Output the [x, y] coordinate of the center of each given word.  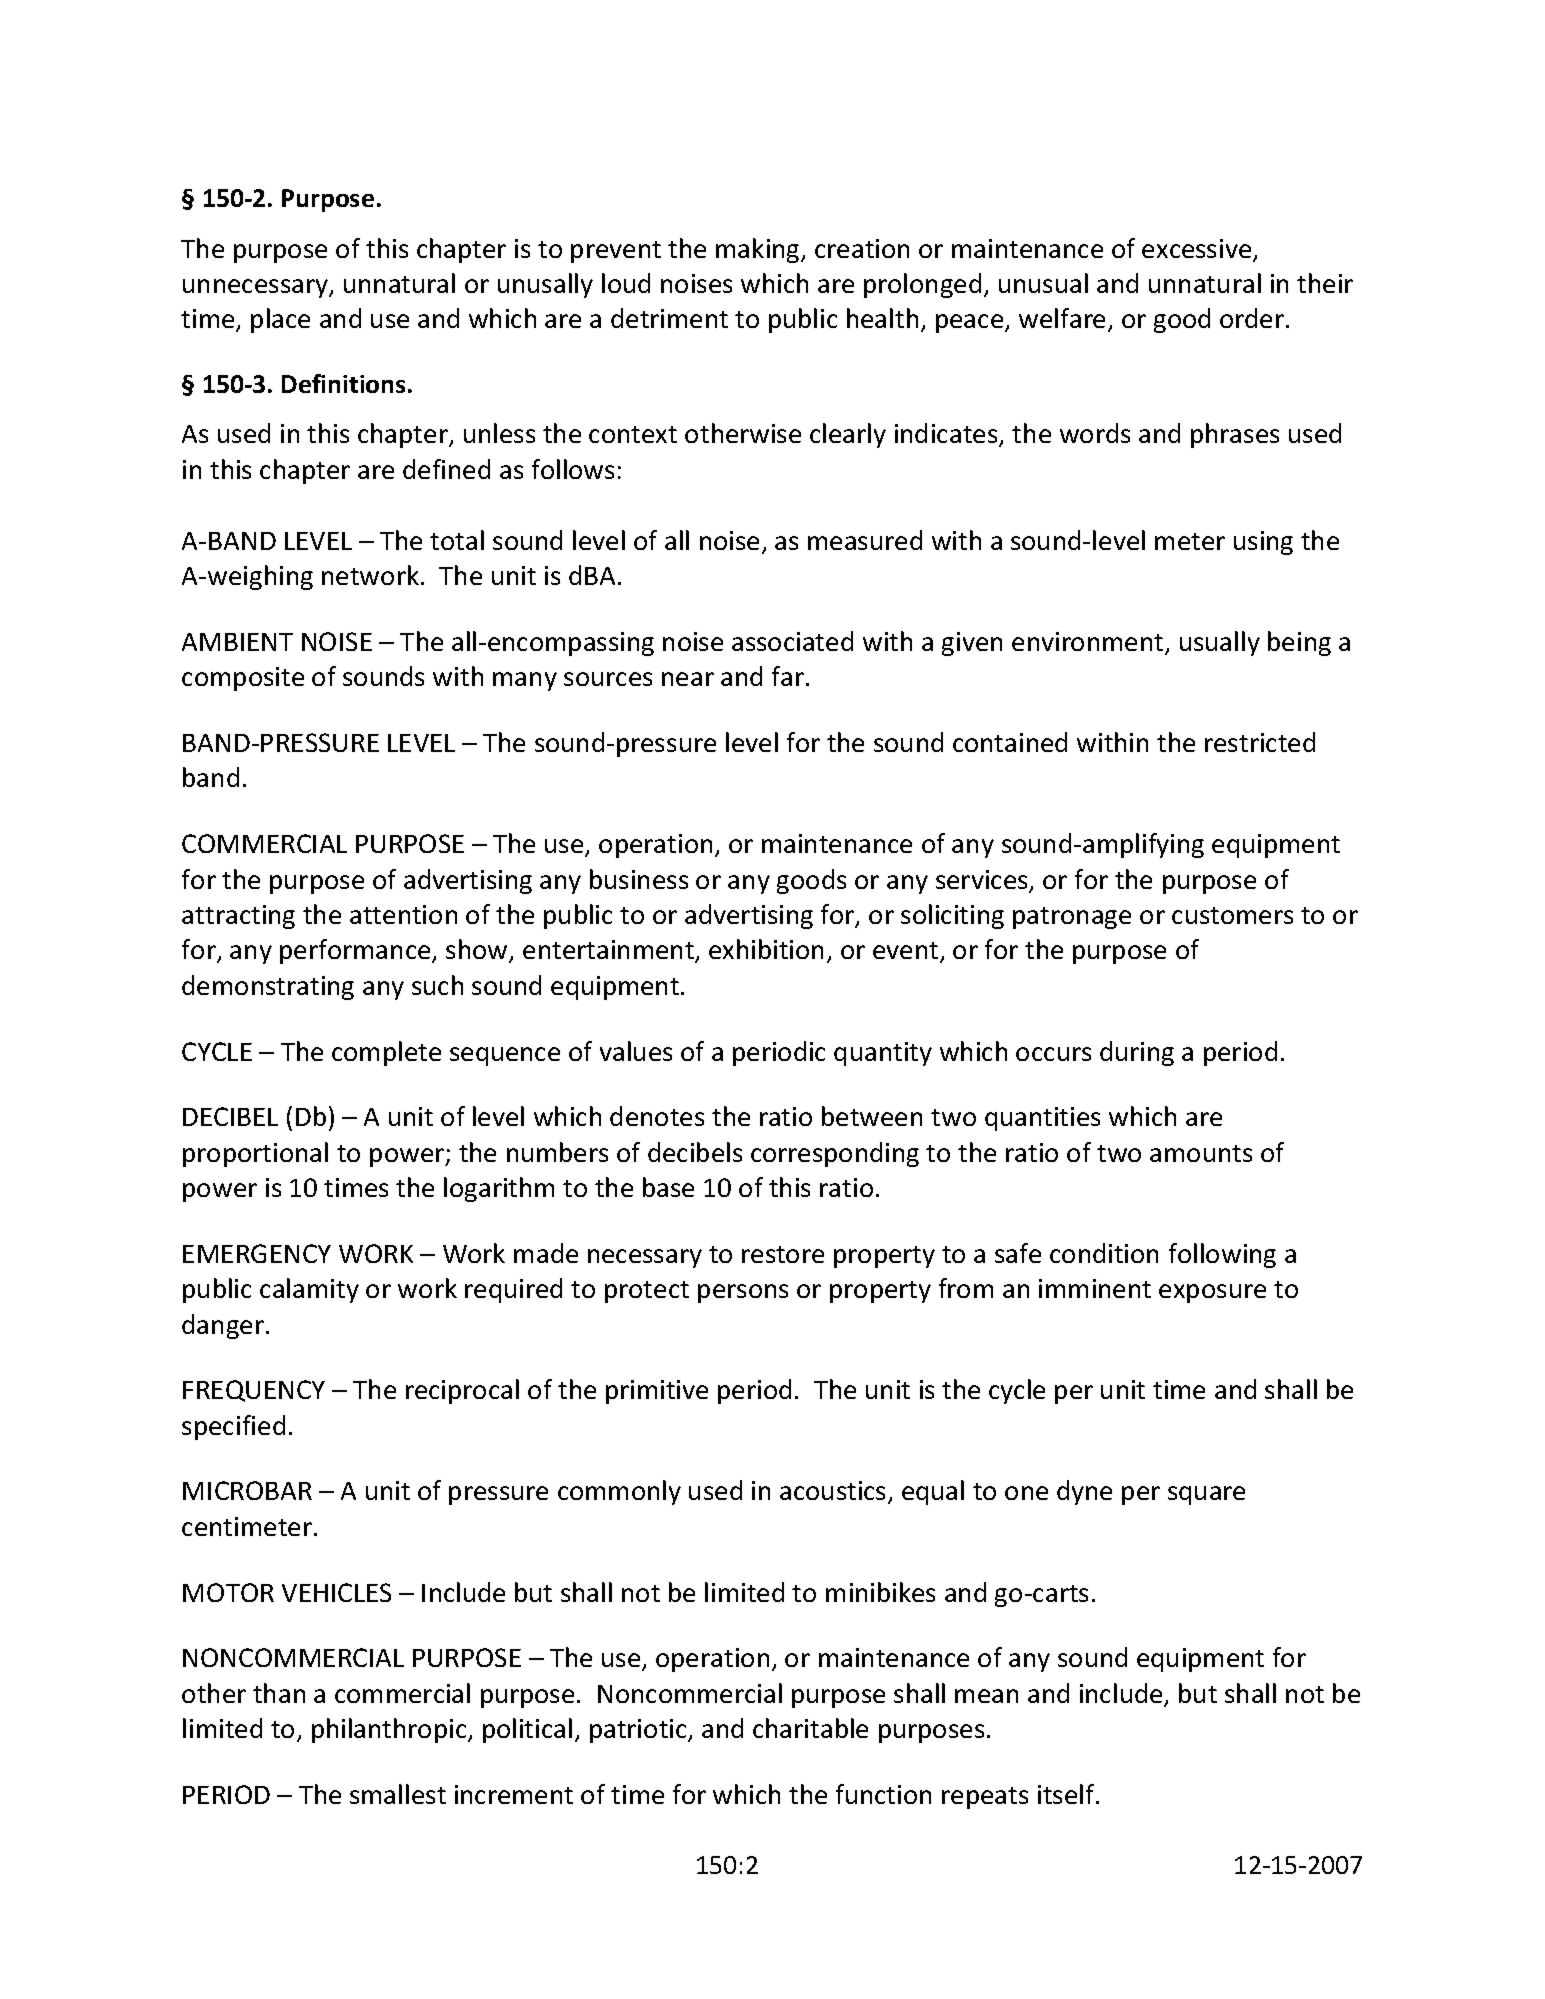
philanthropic [390, 1730]
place [280, 320]
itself [1067, 1794]
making [759, 250]
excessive [1198, 250]
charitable [810, 1728]
